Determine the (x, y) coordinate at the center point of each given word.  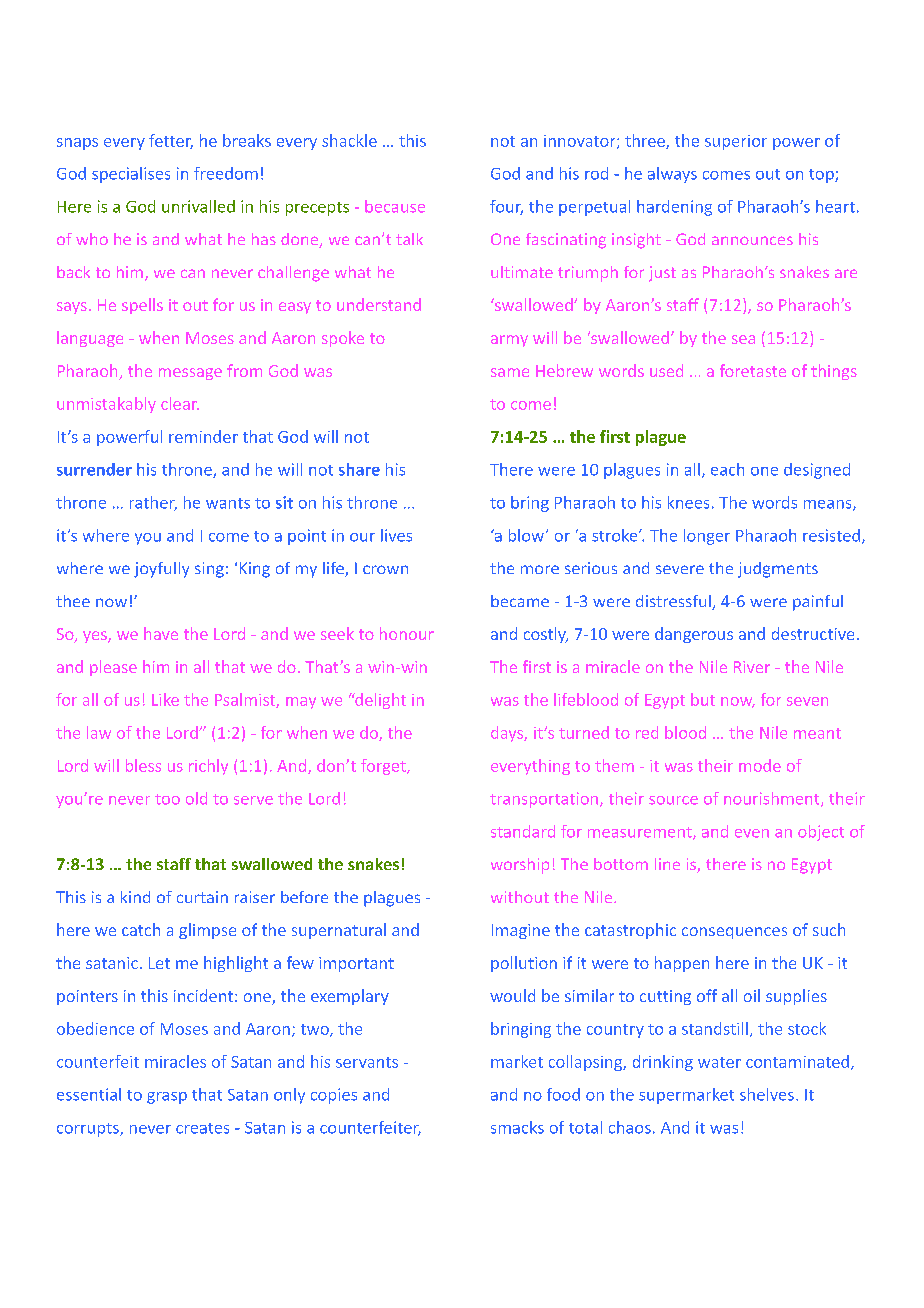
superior (736, 142)
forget (384, 767)
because (395, 206)
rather (153, 503)
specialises (131, 175)
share (359, 469)
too (167, 799)
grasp (167, 1098)
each (727, 469)
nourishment (773, 799)
